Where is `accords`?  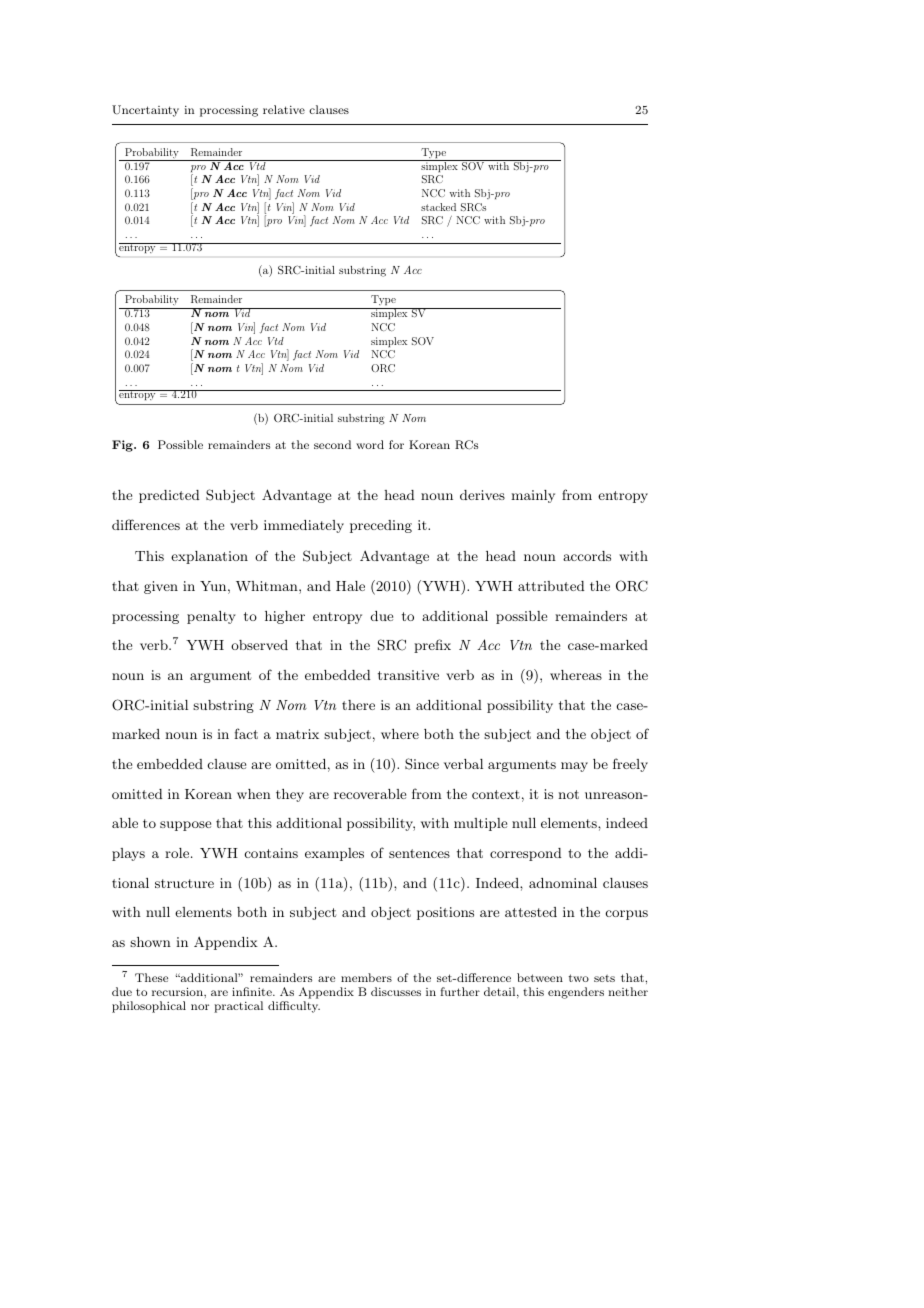 accords is located at coordinates (587, 556).
